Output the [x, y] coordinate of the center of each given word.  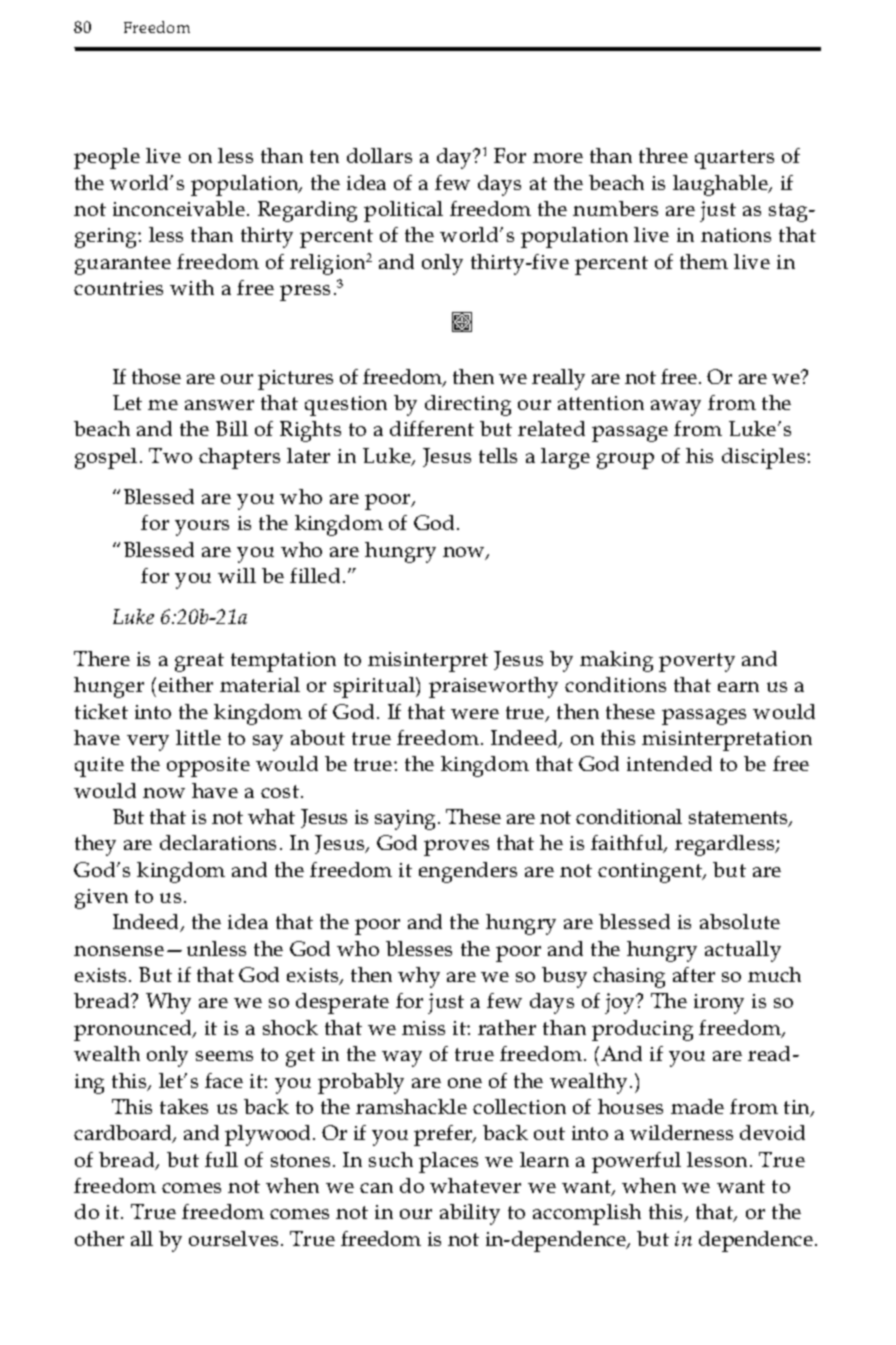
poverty [697, 662]
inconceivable [179, 208]
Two [170, 455]
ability [470, 1214]
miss [423, 1028]
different [432, 428]
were [475, 714]
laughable [721, 185]
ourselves [233, 1238]
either [186, 684]
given [101, 899]
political [403, 211]
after [694, 974]
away [676, 408]
